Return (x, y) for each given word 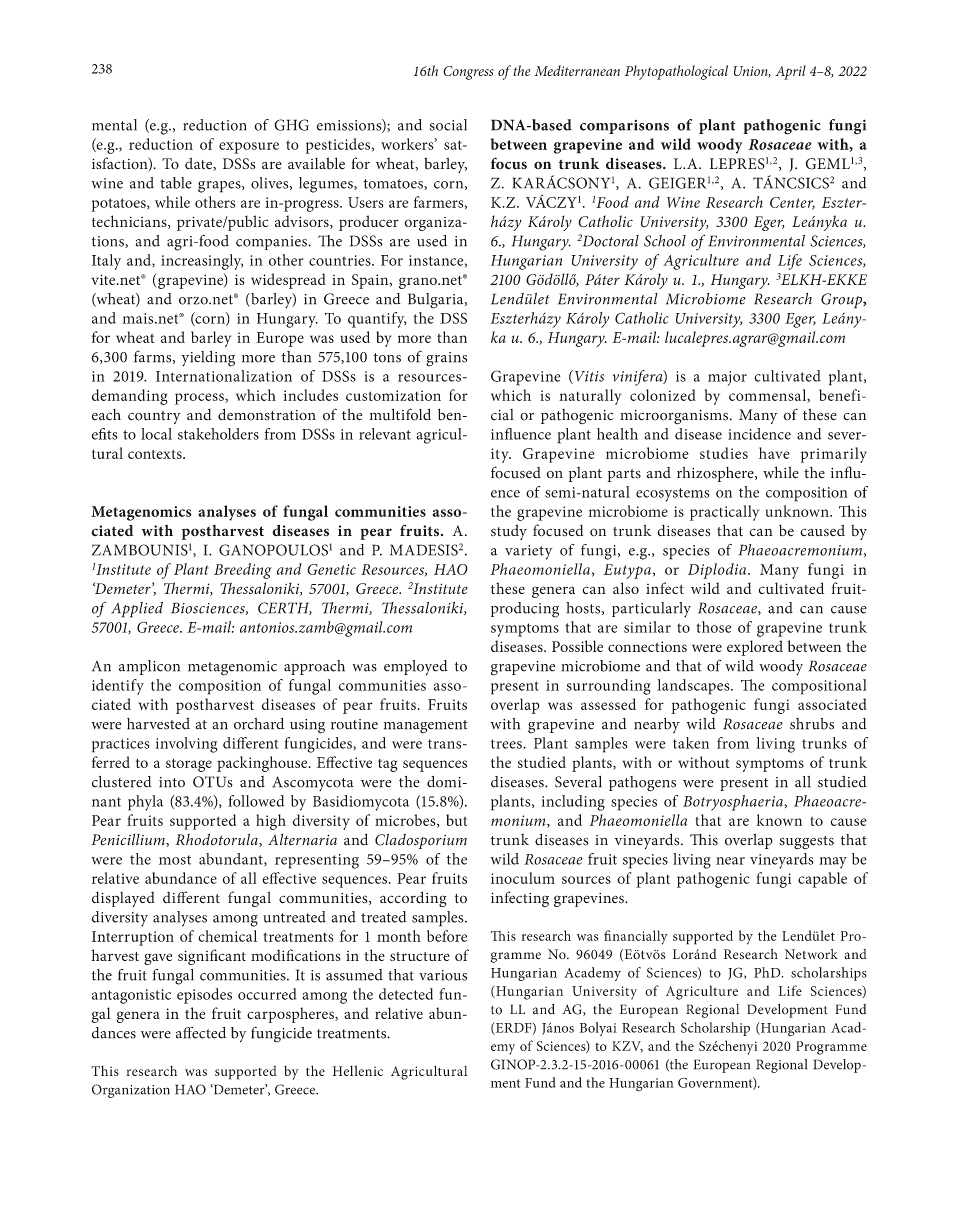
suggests (806, 843)
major (727, 378)
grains (446, 359)
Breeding (243, 571)
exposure (249, 148)
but (456, 820)
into (172, 782)
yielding (208, 359)
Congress (468, 73)
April (790, 72)
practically (724, 513)
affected (201, 1033)
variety (529, 552)
